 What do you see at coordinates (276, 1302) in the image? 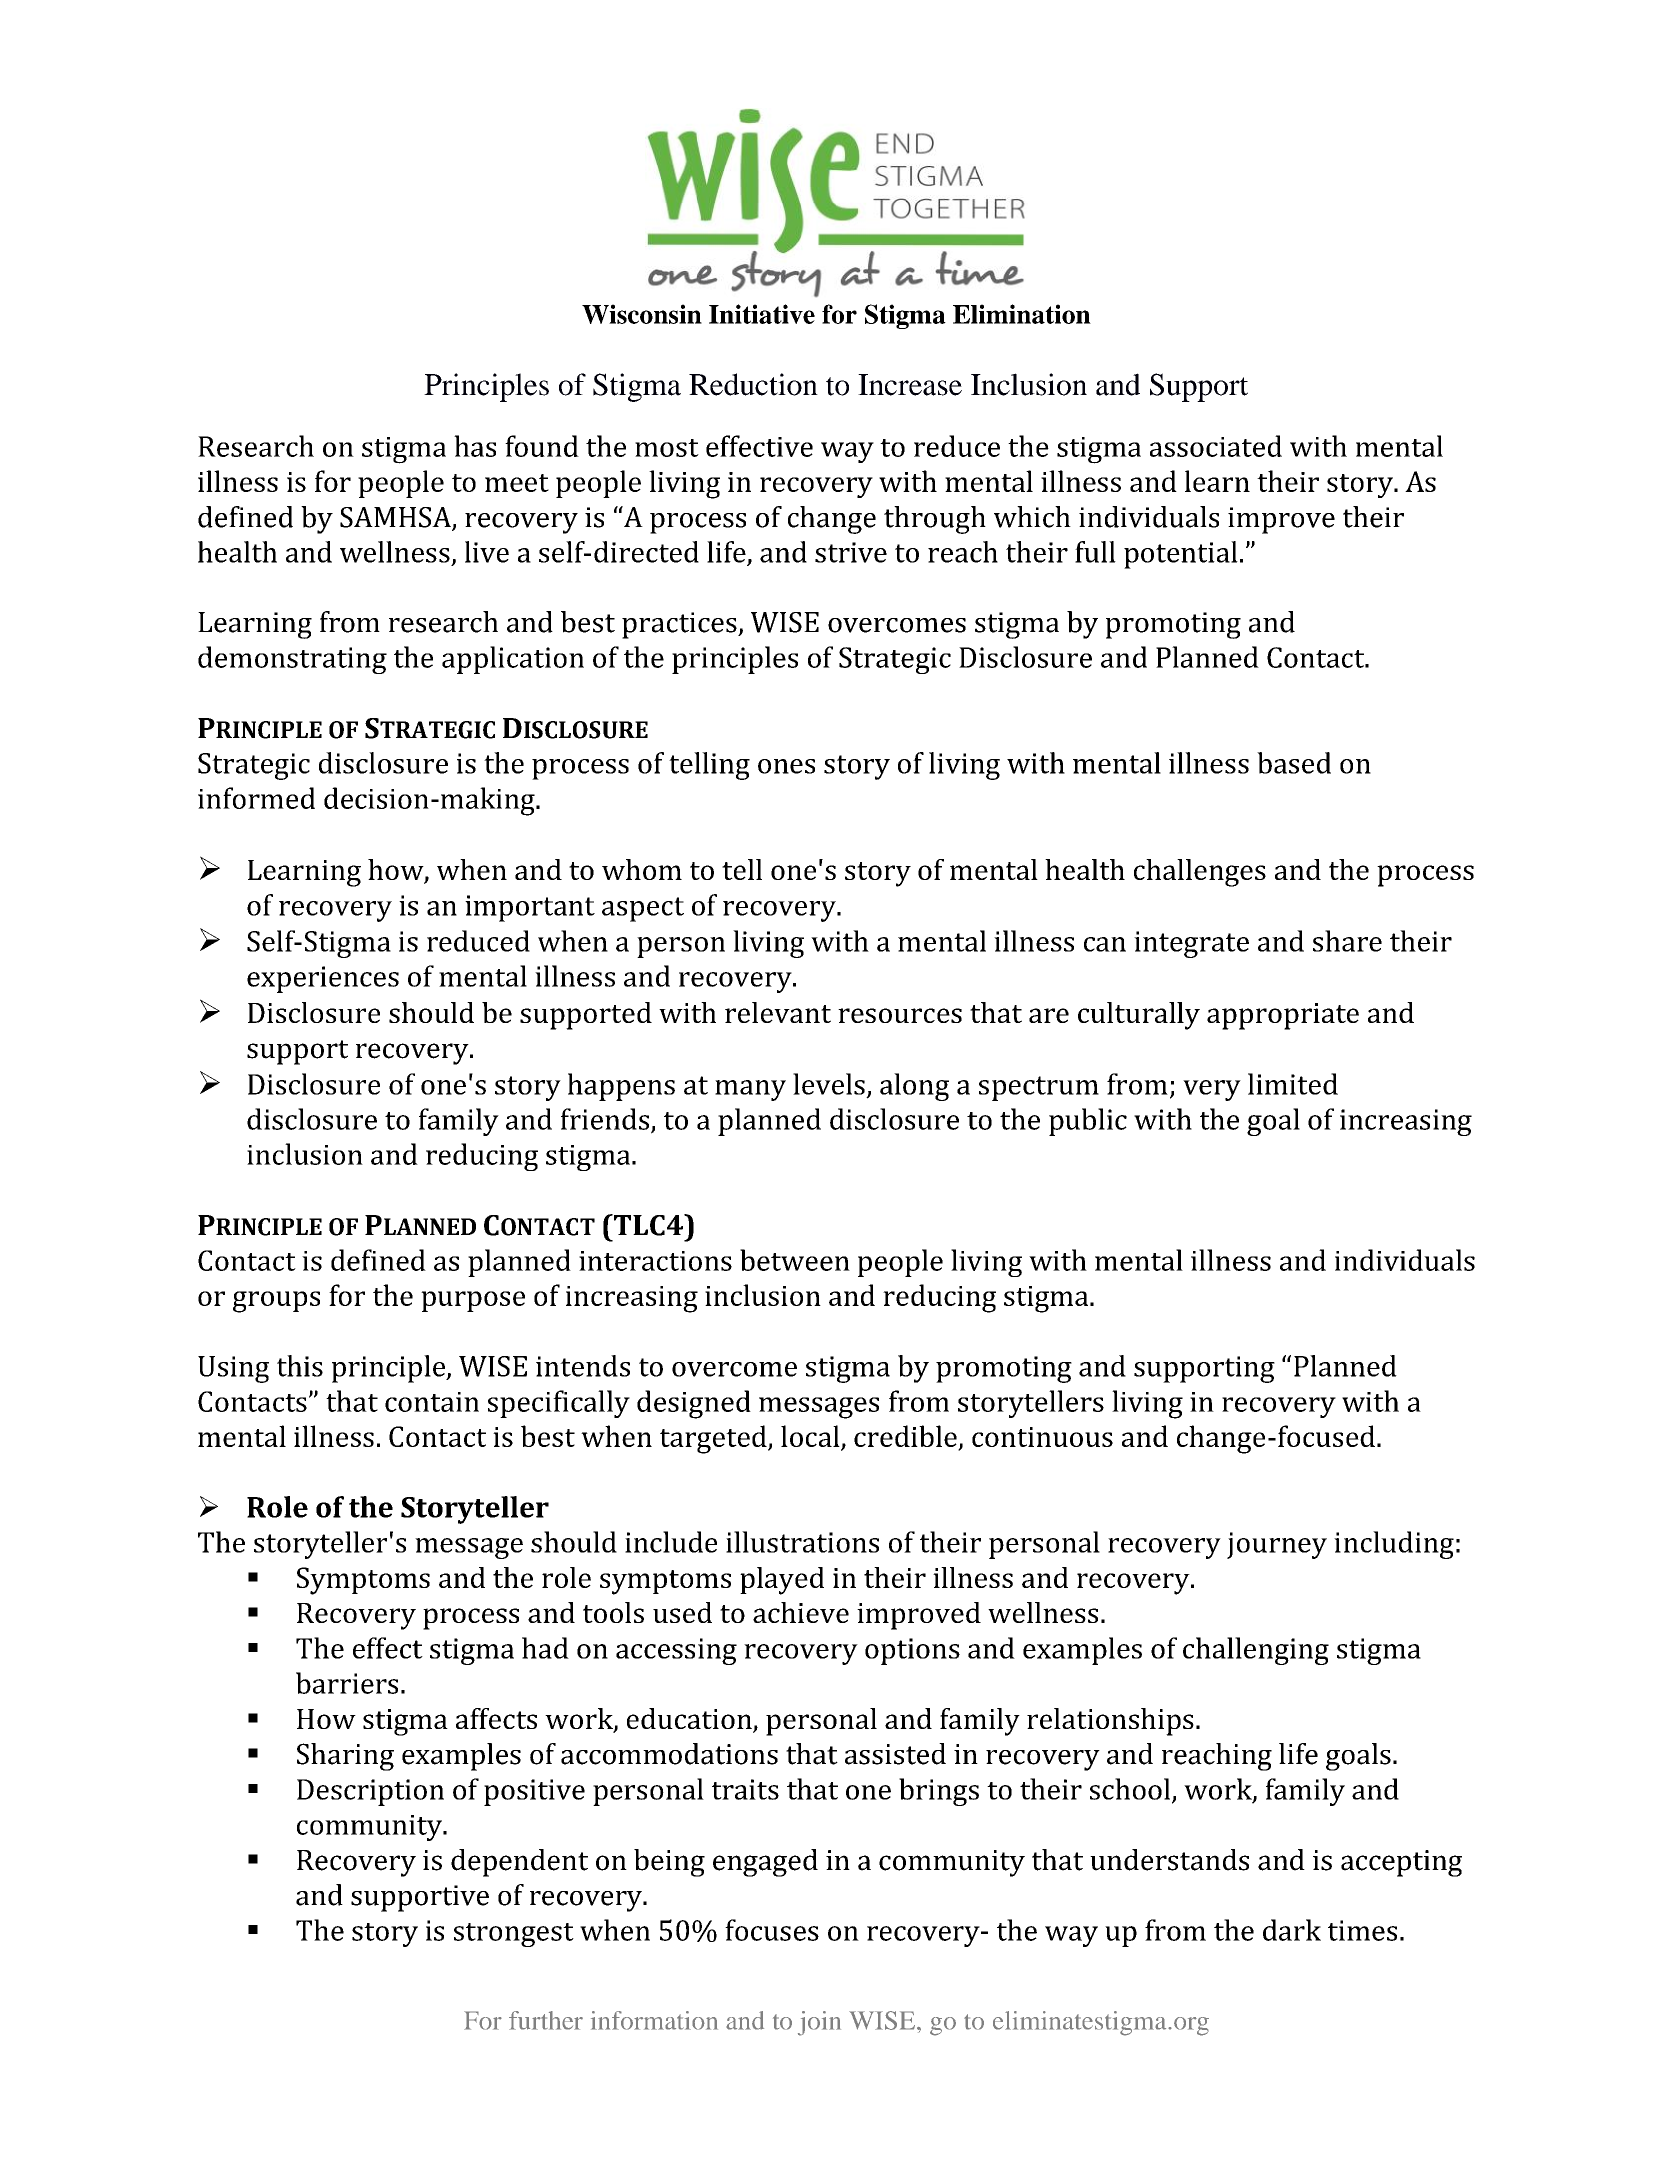
I see `groups` at bounding box center [276, 1302].
